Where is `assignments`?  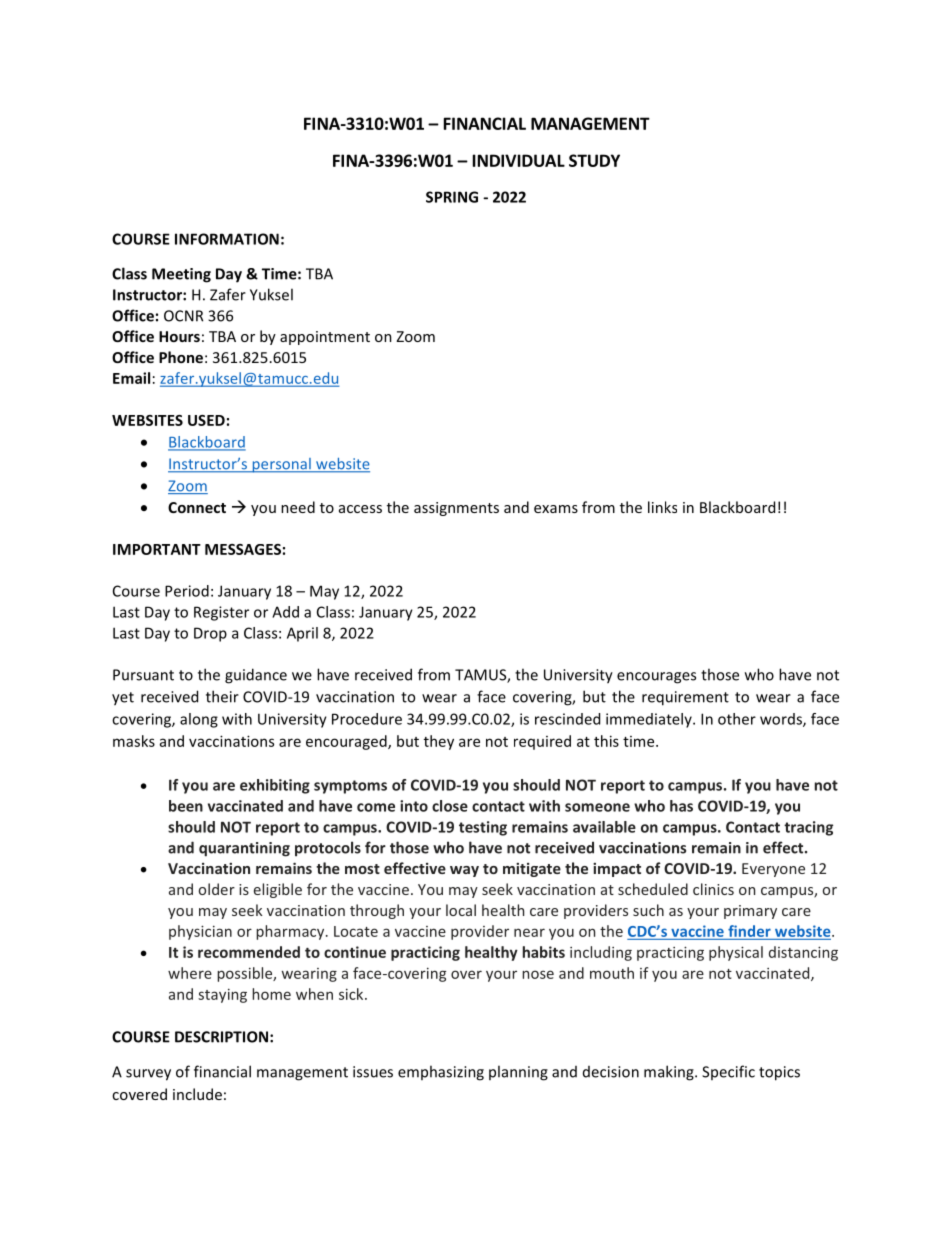 assignments is located at coordinates (456, 509).
